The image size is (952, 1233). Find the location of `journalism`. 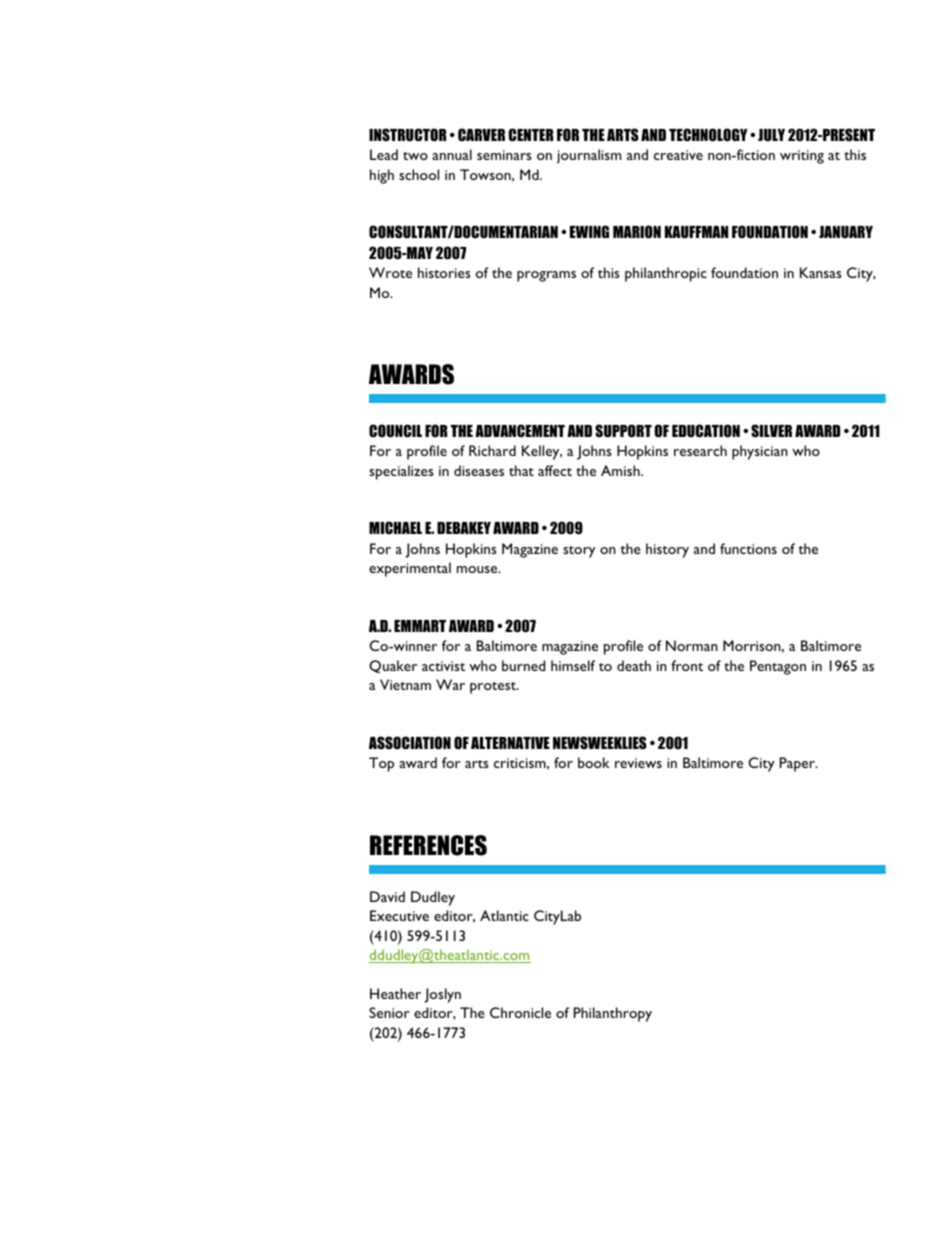

journalism is located at coordinates (589, 156).
